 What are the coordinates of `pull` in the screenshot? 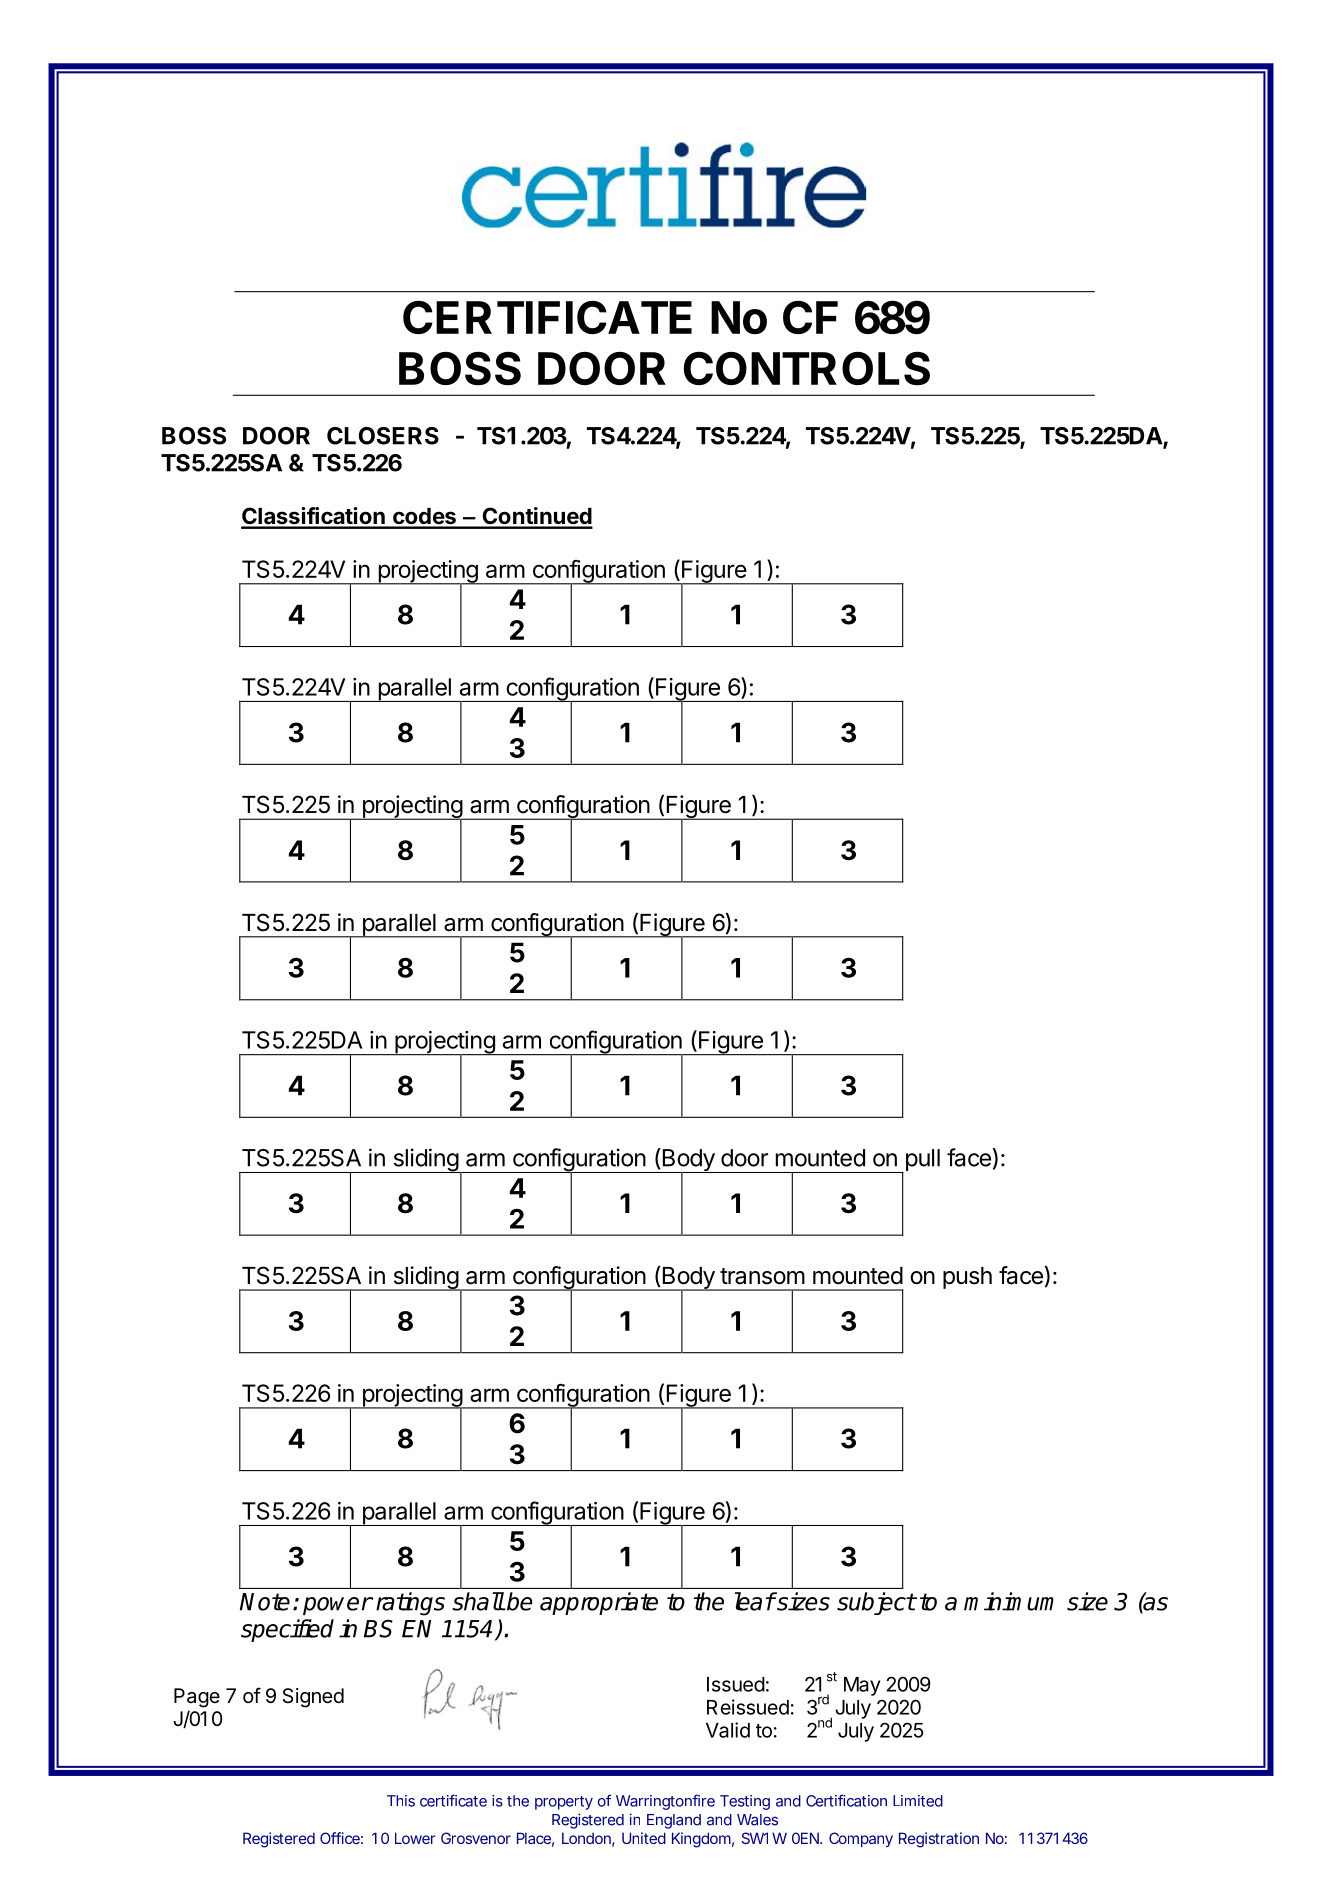 It's located at (921, 1161).
